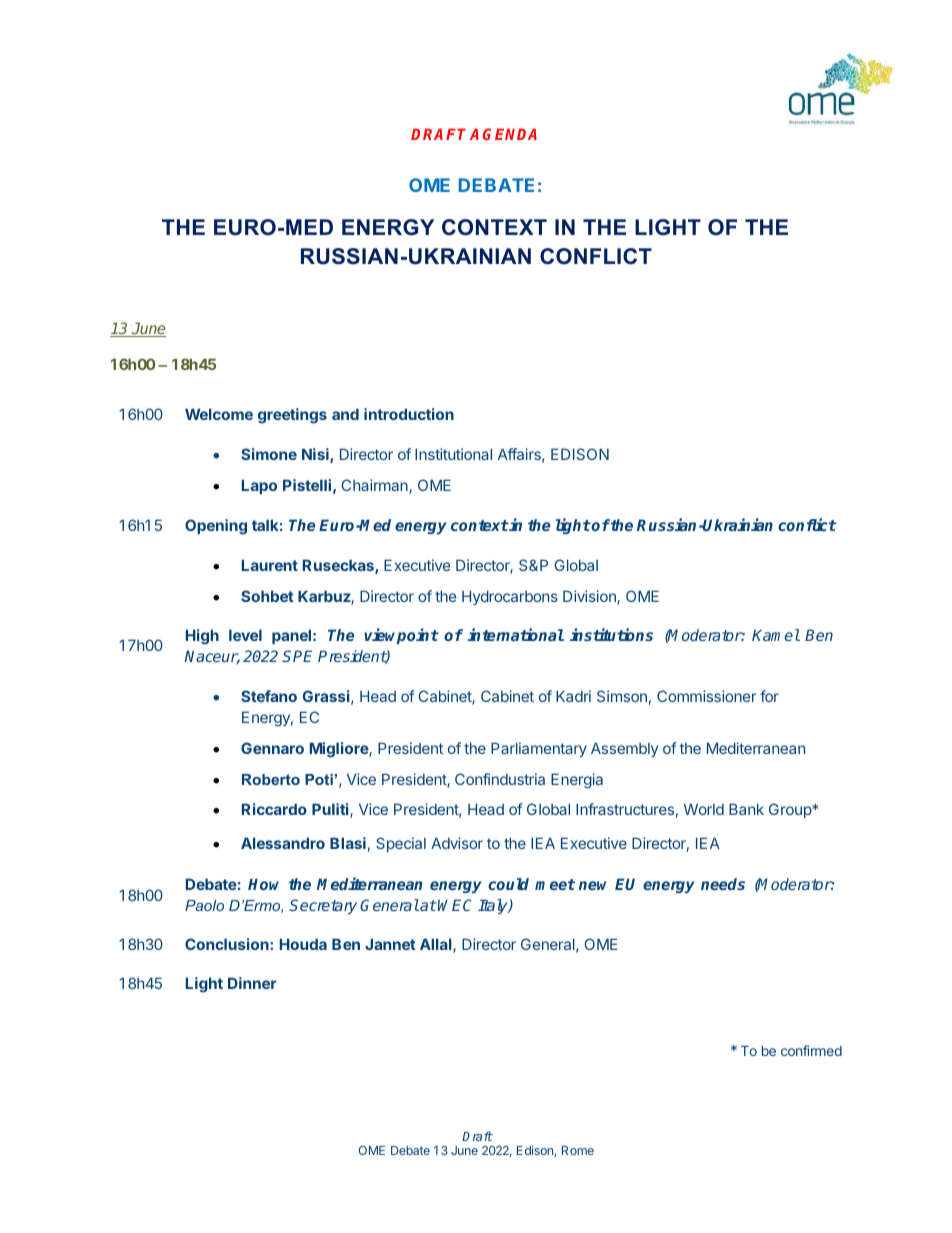 The image size is (952, 1233). I want to click on Rome, so click(578, 1150).
